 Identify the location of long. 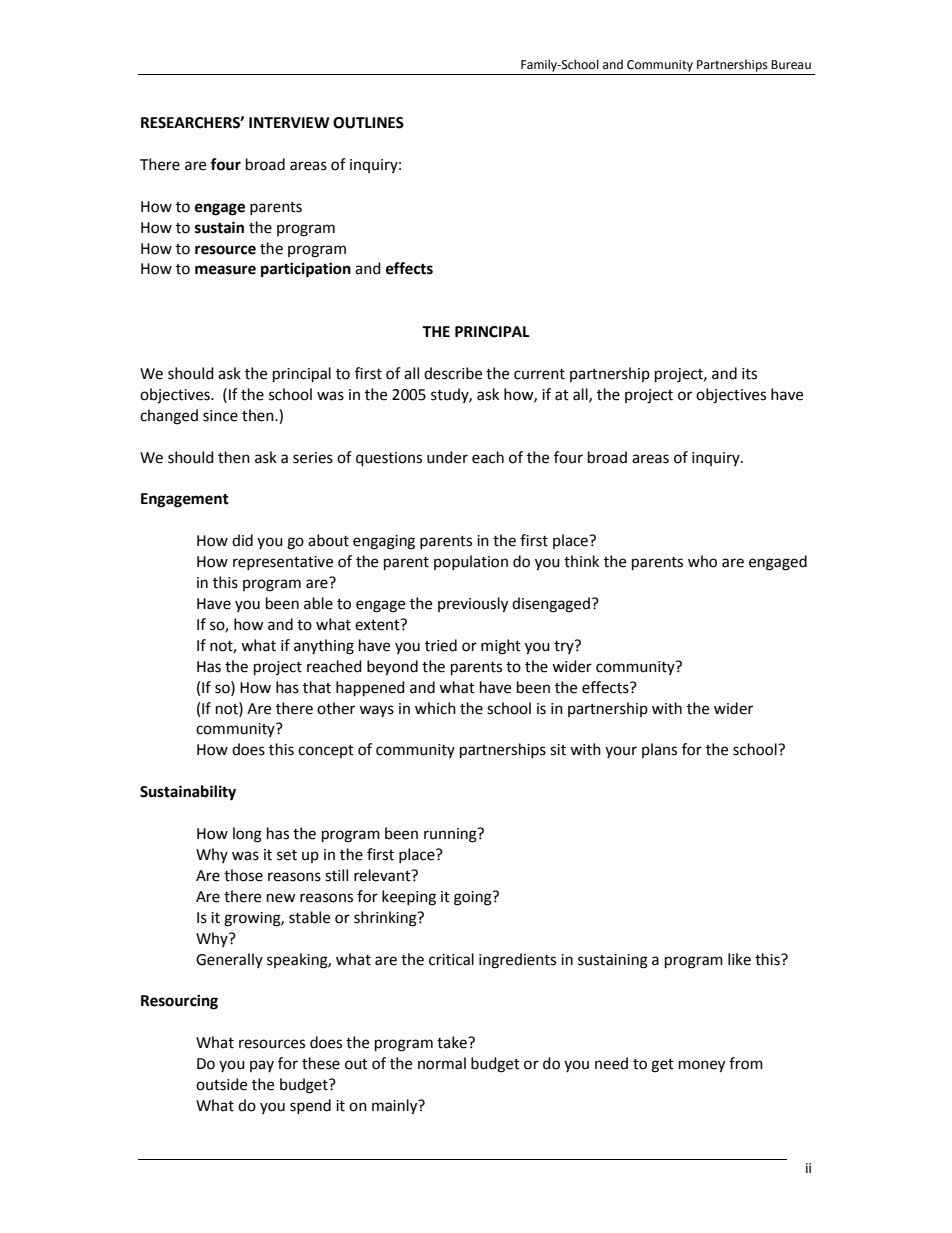
(247, 835).
